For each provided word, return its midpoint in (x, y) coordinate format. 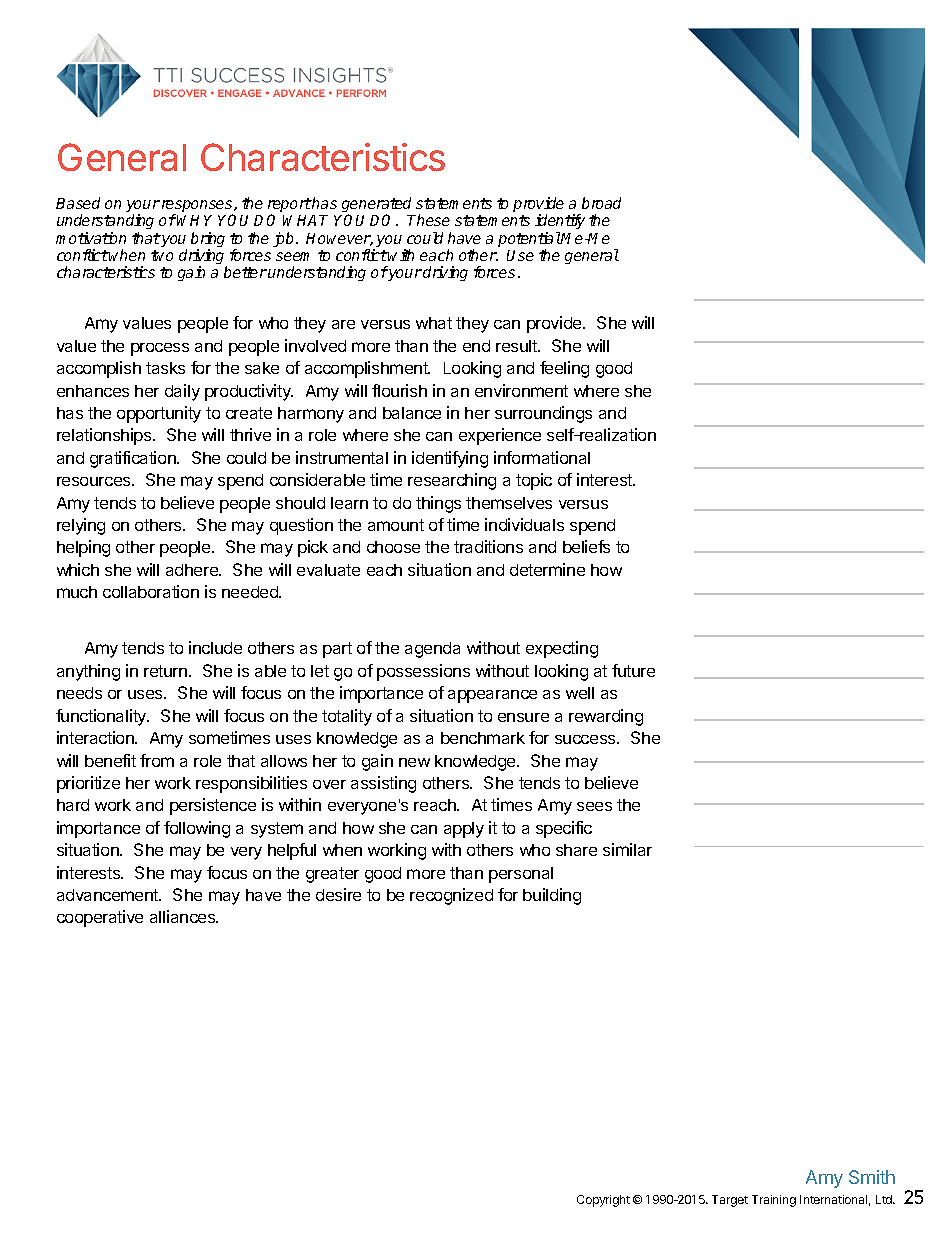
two (162, 255)
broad (601, 203)
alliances (184, 916)
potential (529, 241)
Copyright (603, 1201)
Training (774, 1201)
